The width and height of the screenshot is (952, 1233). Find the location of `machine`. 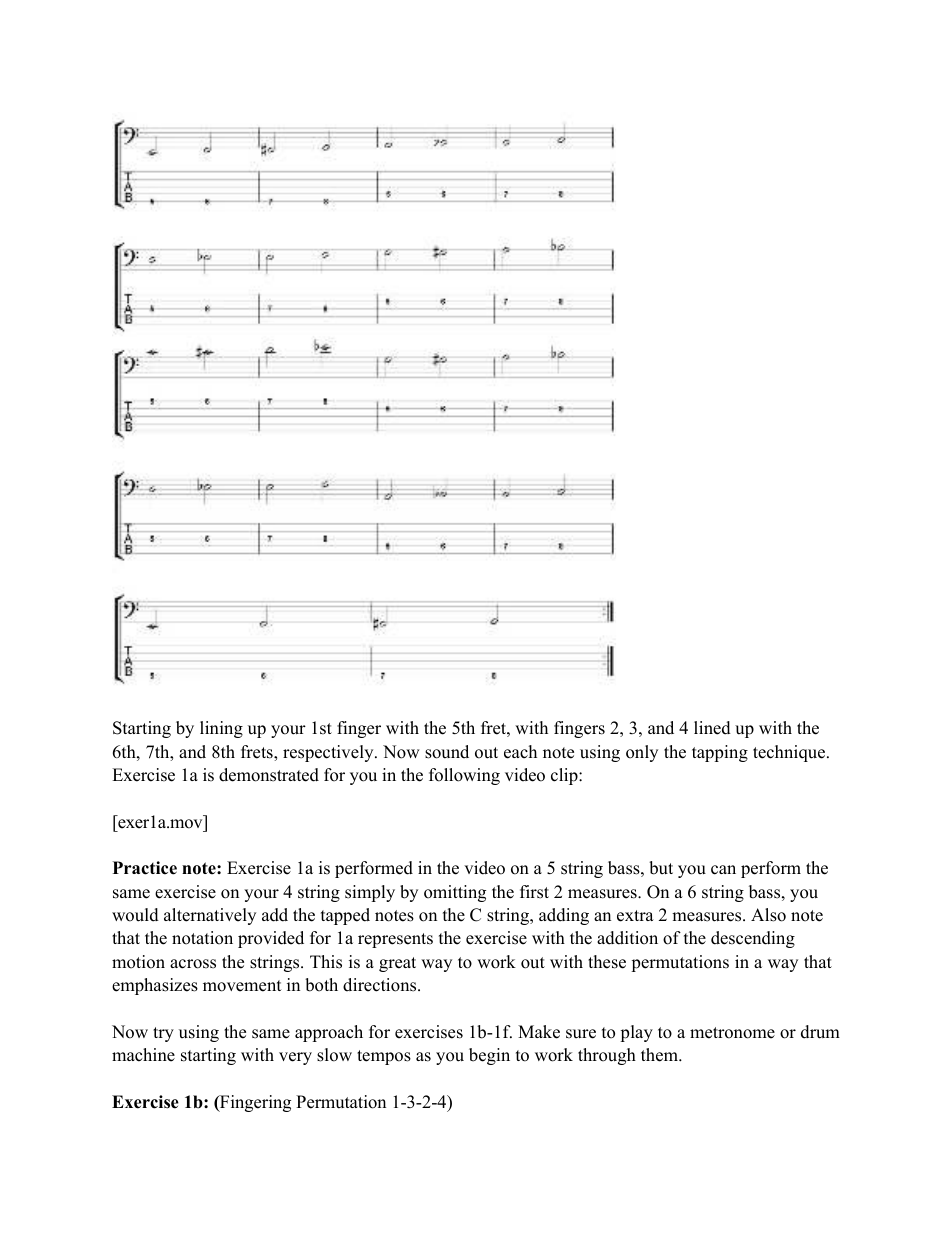

machine is located at coordinates (143, 1055).
